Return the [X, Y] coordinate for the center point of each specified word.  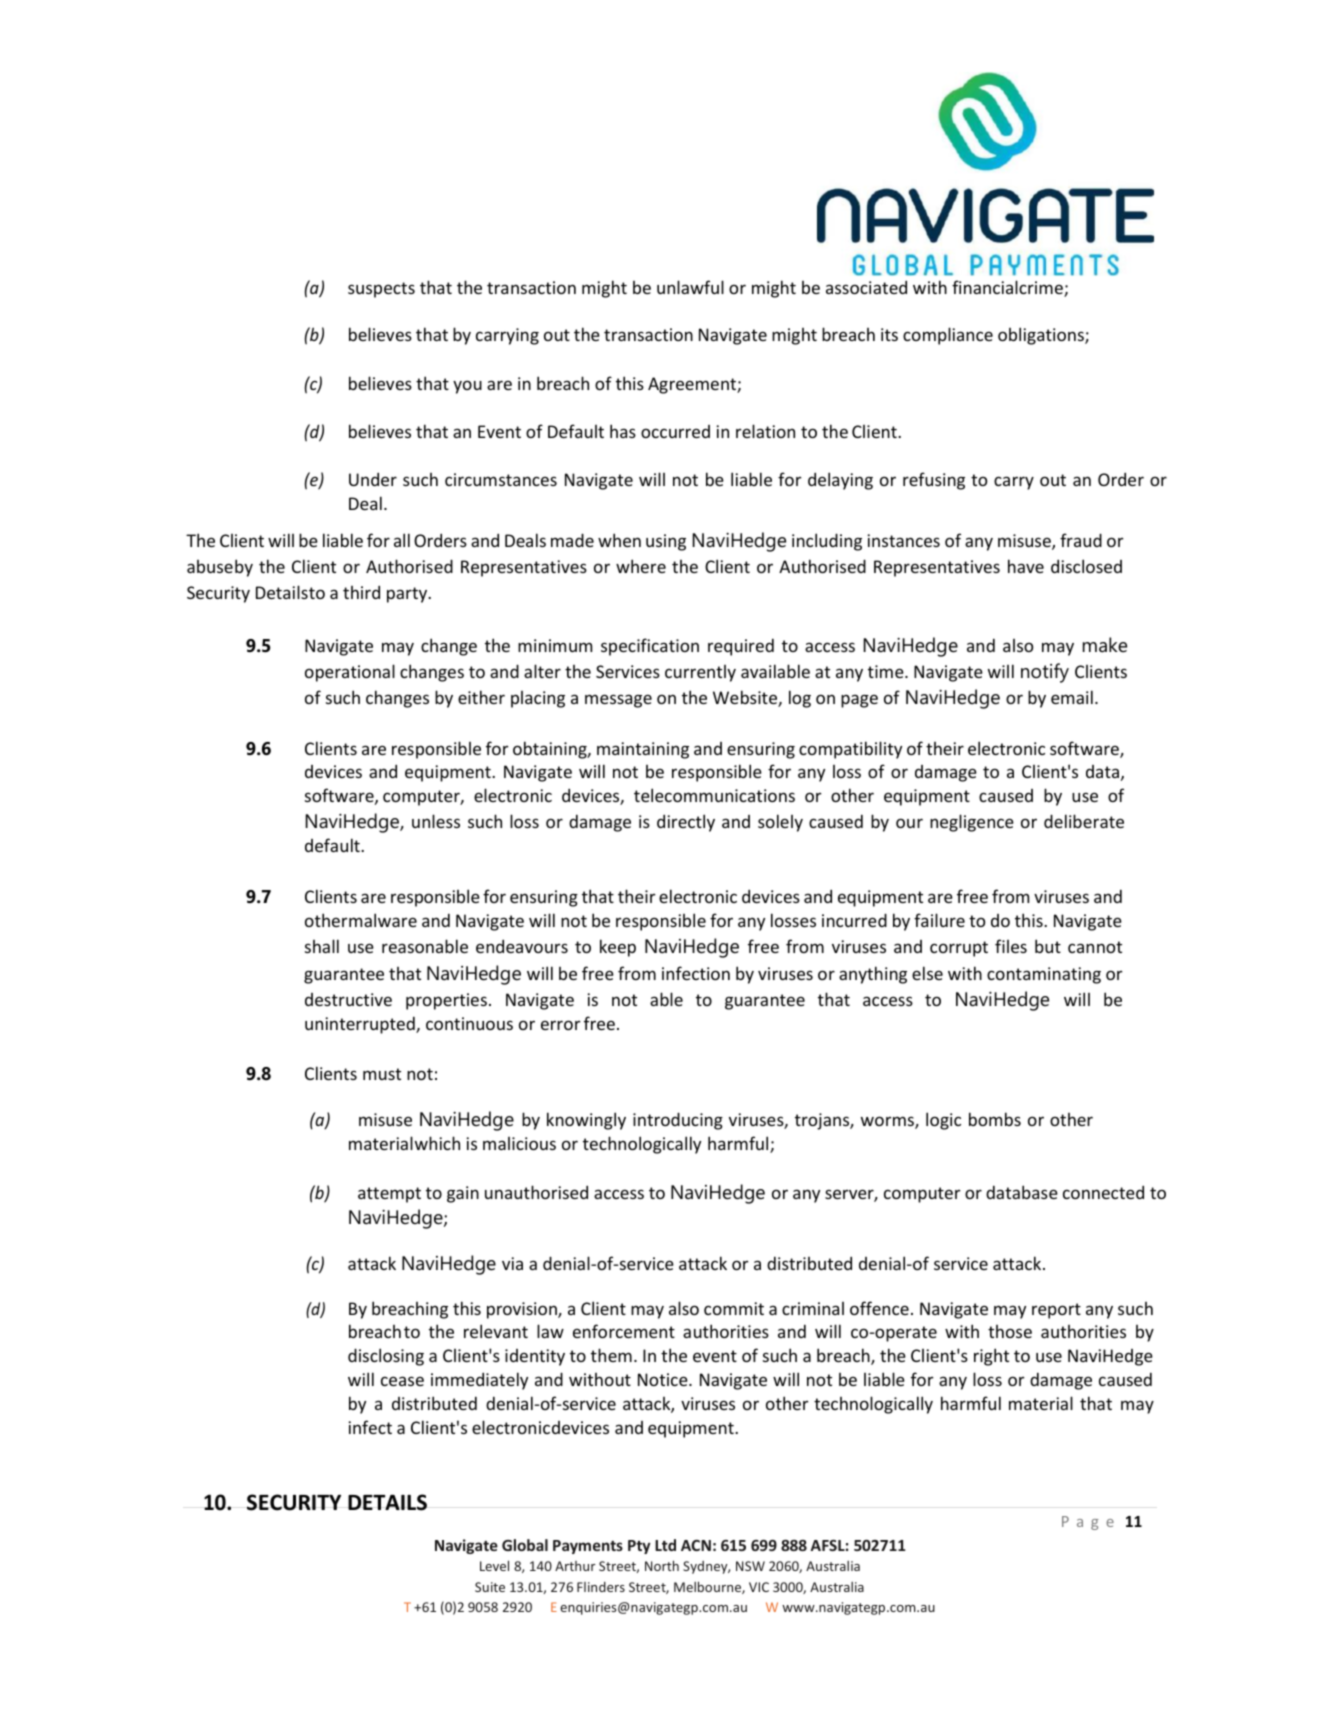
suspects [381, 290]
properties [446, 1001]
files [1011, 946]
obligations [1042, 336]
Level [494, 1565]
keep [618, 948]
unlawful [690, 287]
